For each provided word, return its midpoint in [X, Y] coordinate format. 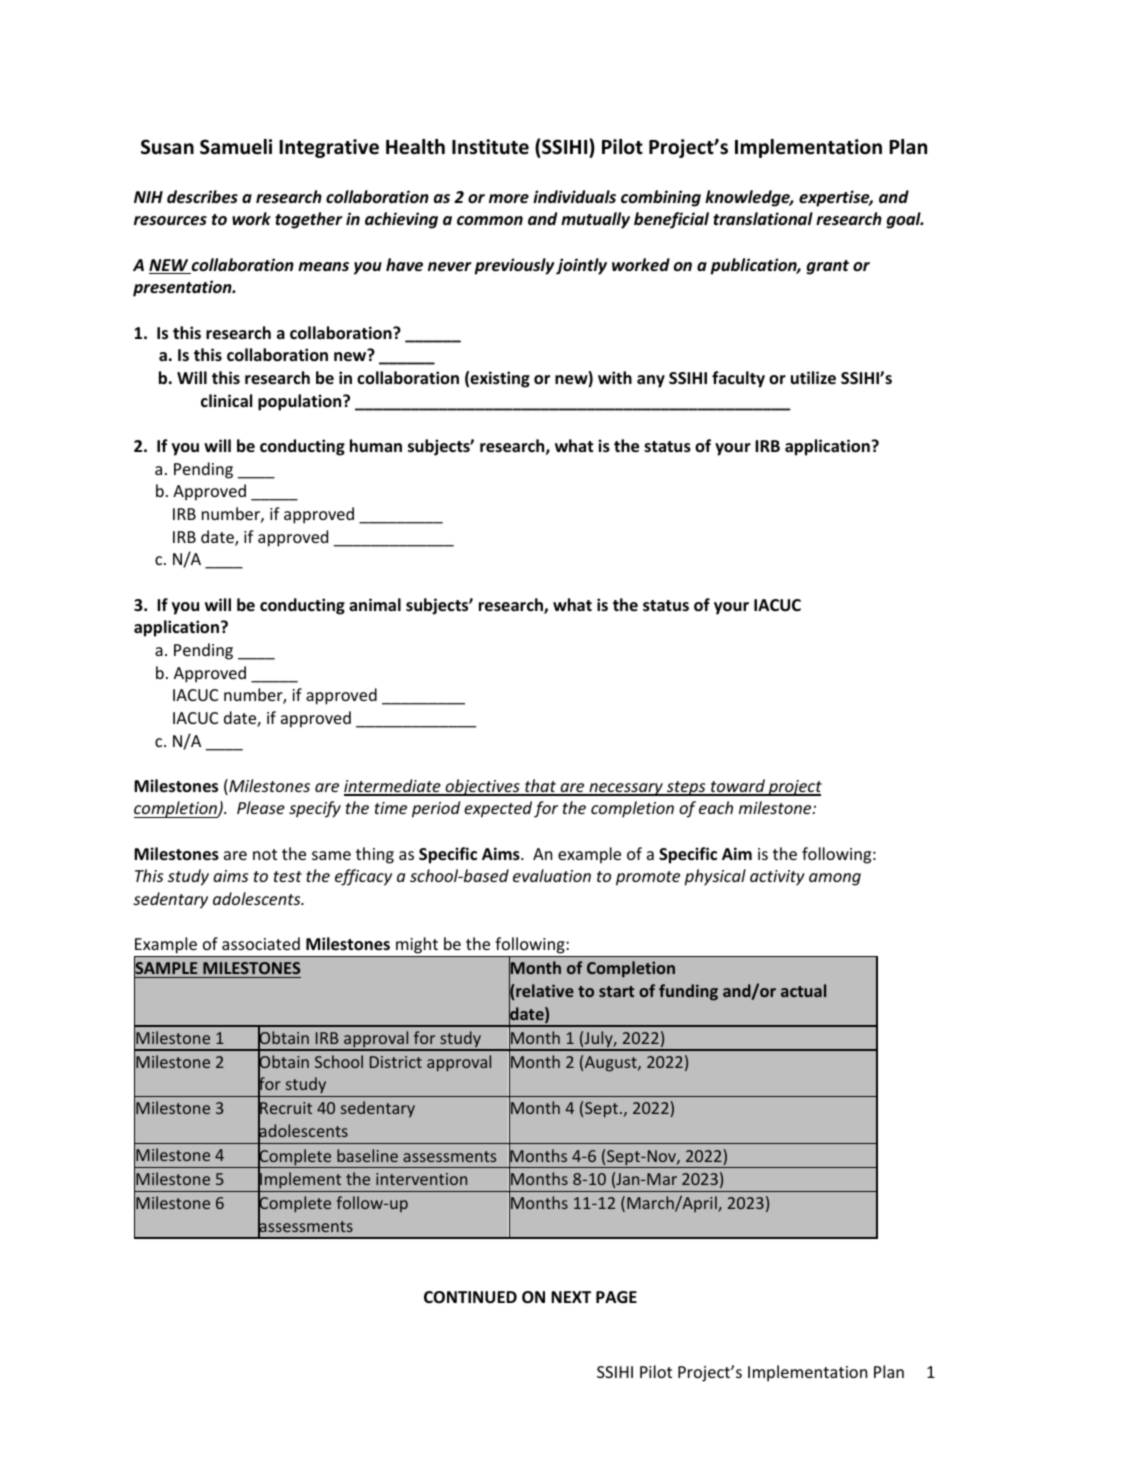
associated [261, 943]
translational [763, 219]
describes [202, 197]
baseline [367, 1155]
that [541, 787]
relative [544, 992]
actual [803, 990]
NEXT [571, 1297]
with [615, 377]
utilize [813, 378]
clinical [226, 400]
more [509, 198]
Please [261, 807]
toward [738, 787]
